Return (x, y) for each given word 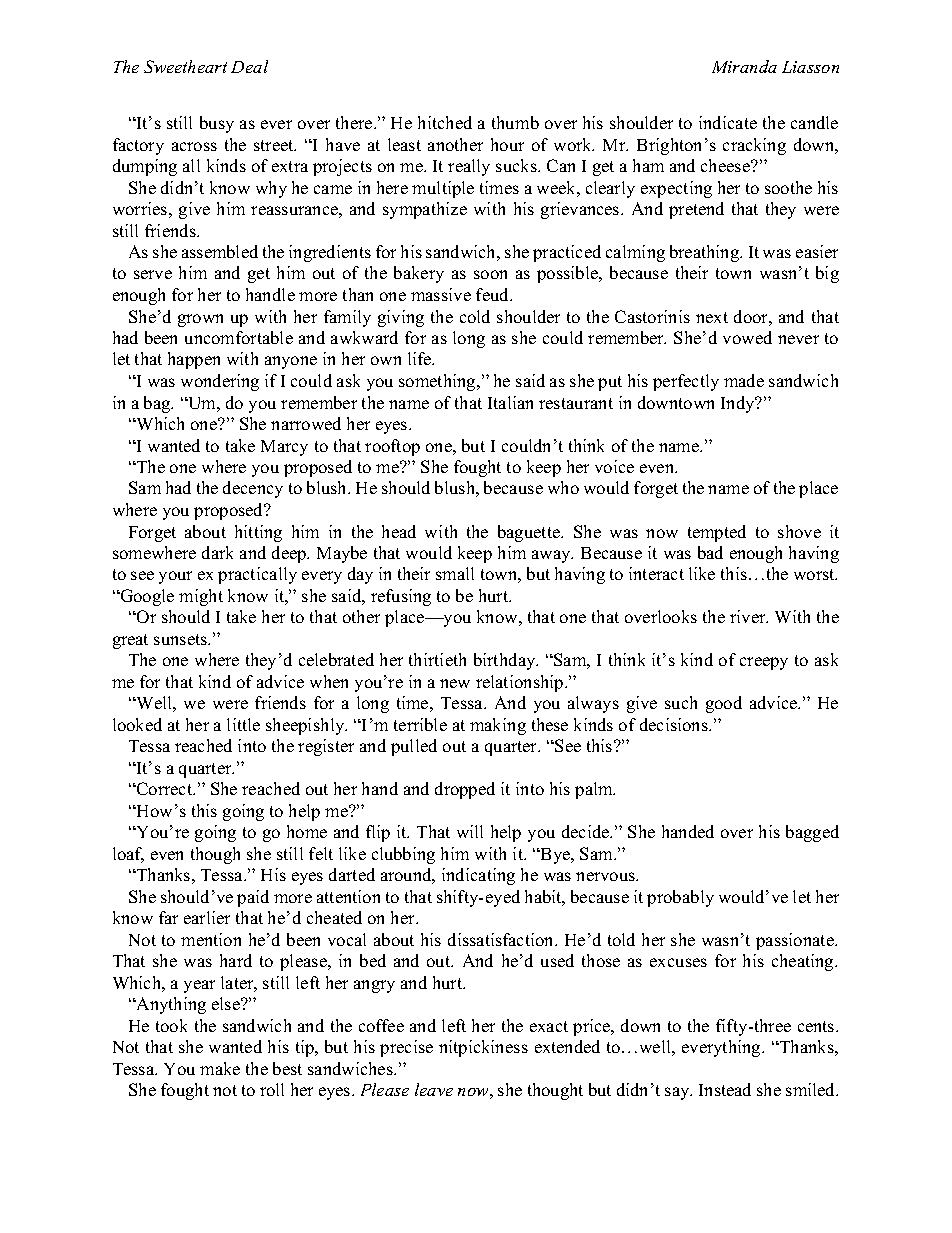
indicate (728, 122)
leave (434, 1089)
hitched (445, 122)
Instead (725, 1089)
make (220, 1068)
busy (217, 124)
